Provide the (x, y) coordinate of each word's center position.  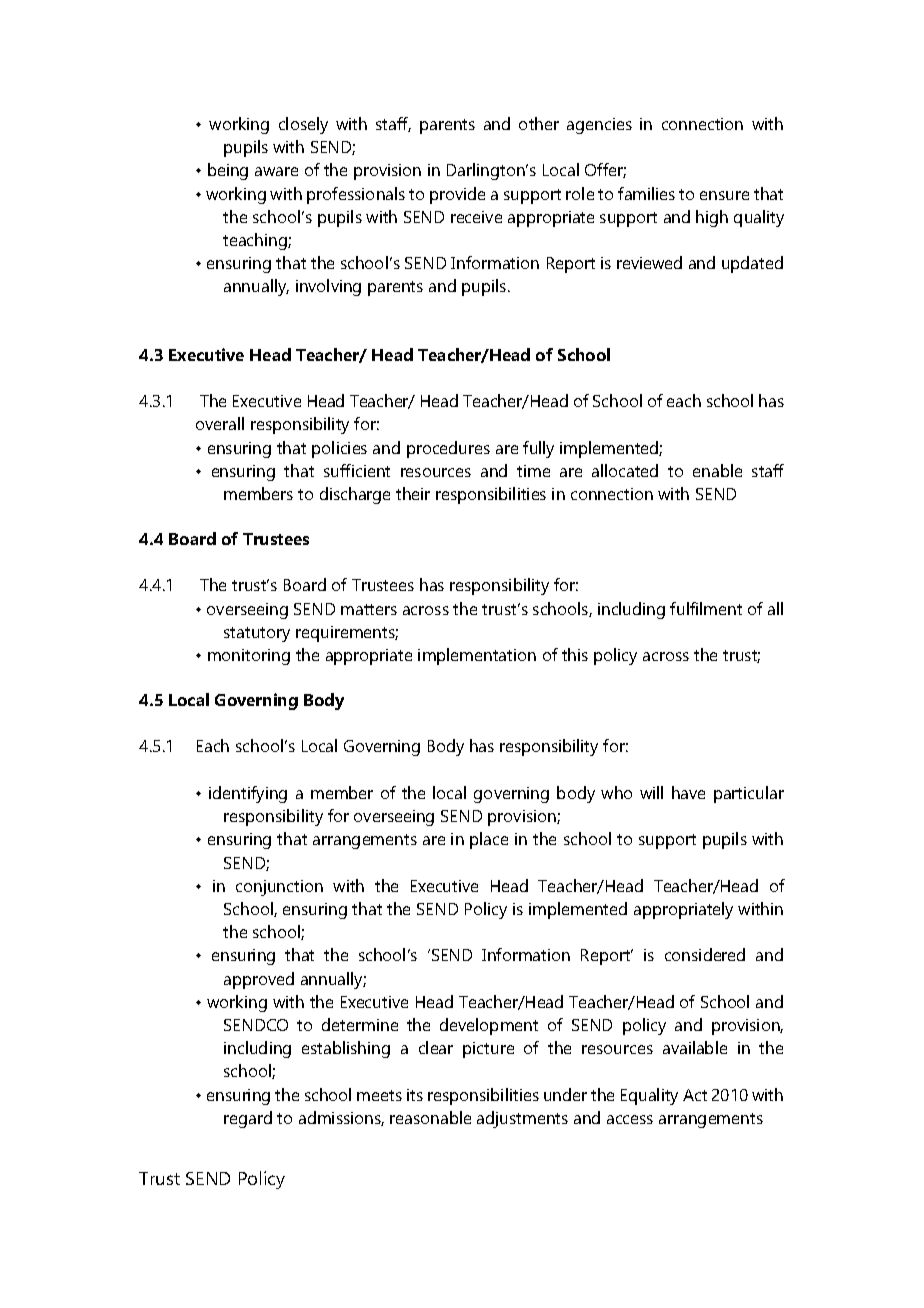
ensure (724, 195)
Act (695, 1095)
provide (457, 195)
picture (488, 1050)
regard (248, 1119)
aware (276, 171)
